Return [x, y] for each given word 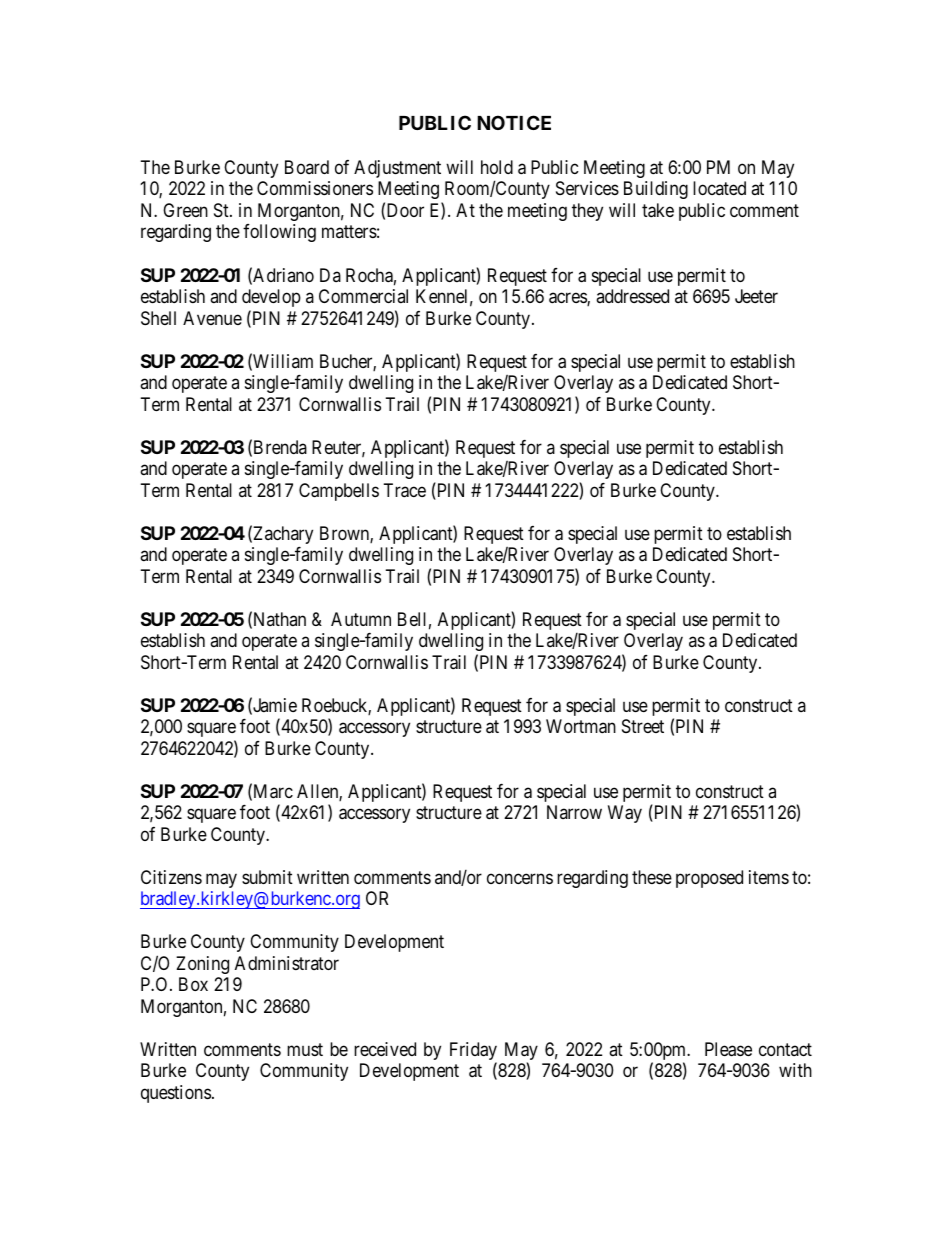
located [719, 188]
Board [307, 167]
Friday [473, 1052]
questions [176, 1094]
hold [497, 167]
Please [728, 1049]
